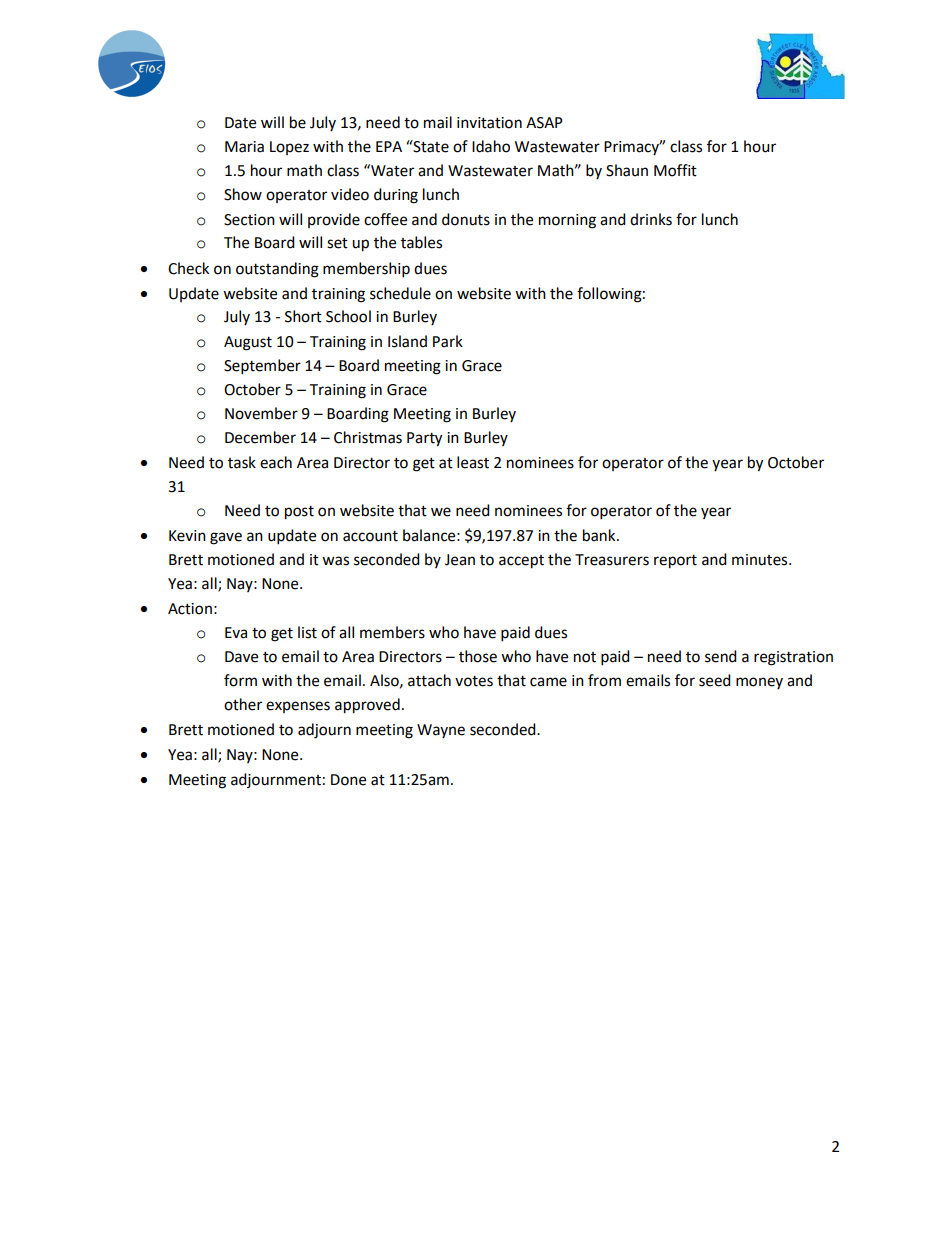 This screenshot has width=952, height=1233. I want to click on Idaho, so click(491, 146).
